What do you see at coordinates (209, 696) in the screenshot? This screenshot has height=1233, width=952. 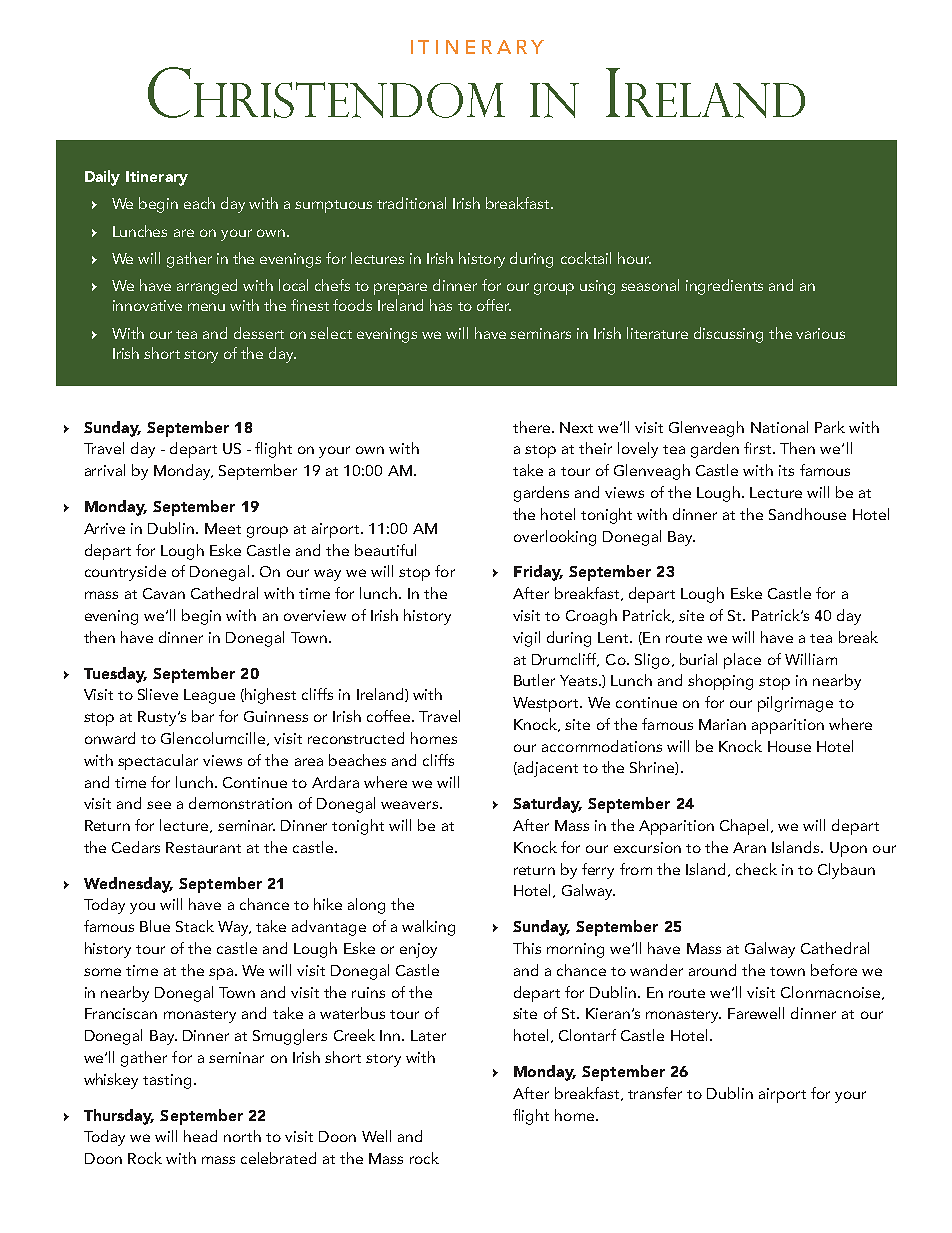 I see `League` at bounding box center [209, 696].
